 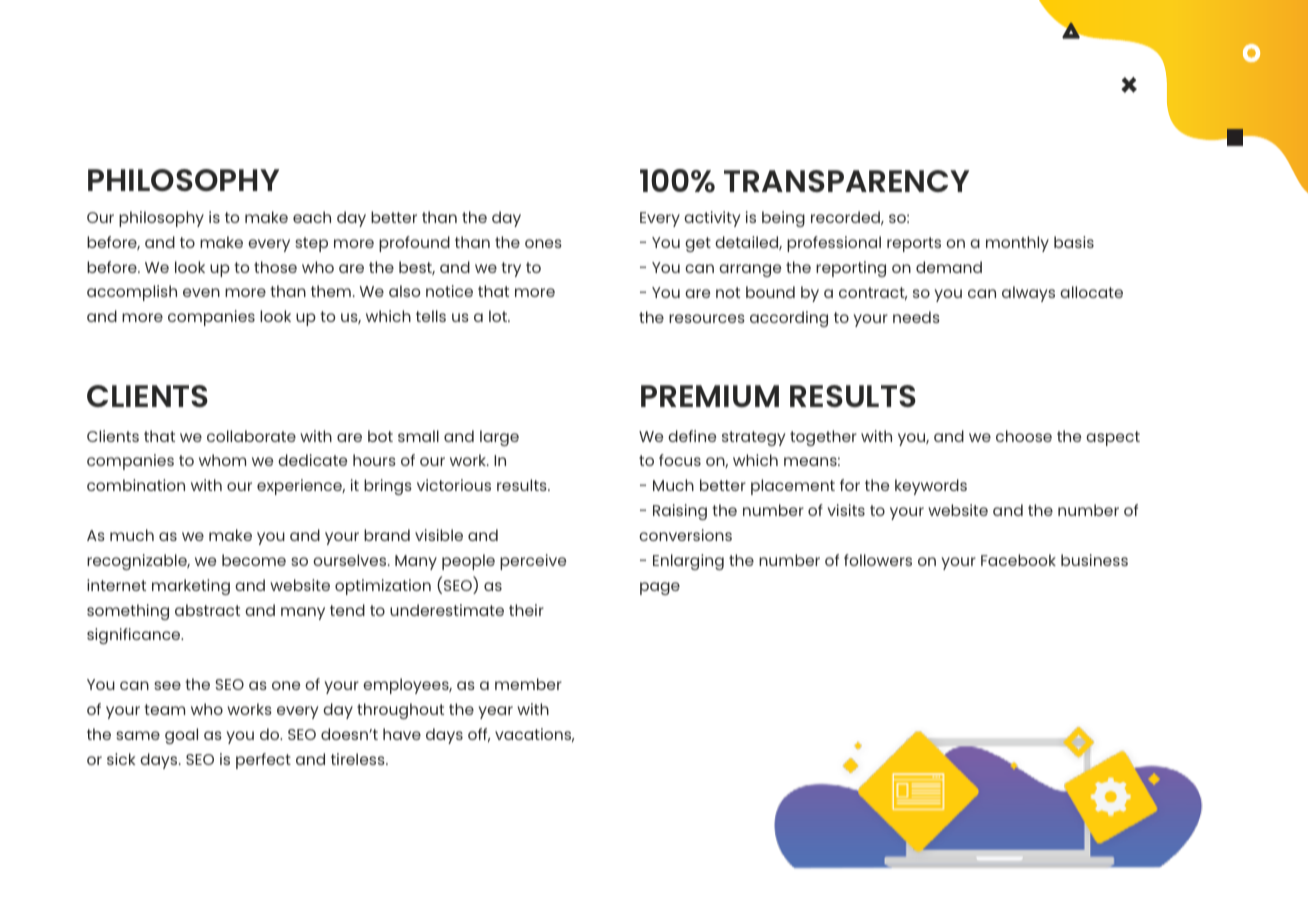 What do you see at coordinates (201, 292) in the page?
I see `even` at bounding box center [201, 292].
